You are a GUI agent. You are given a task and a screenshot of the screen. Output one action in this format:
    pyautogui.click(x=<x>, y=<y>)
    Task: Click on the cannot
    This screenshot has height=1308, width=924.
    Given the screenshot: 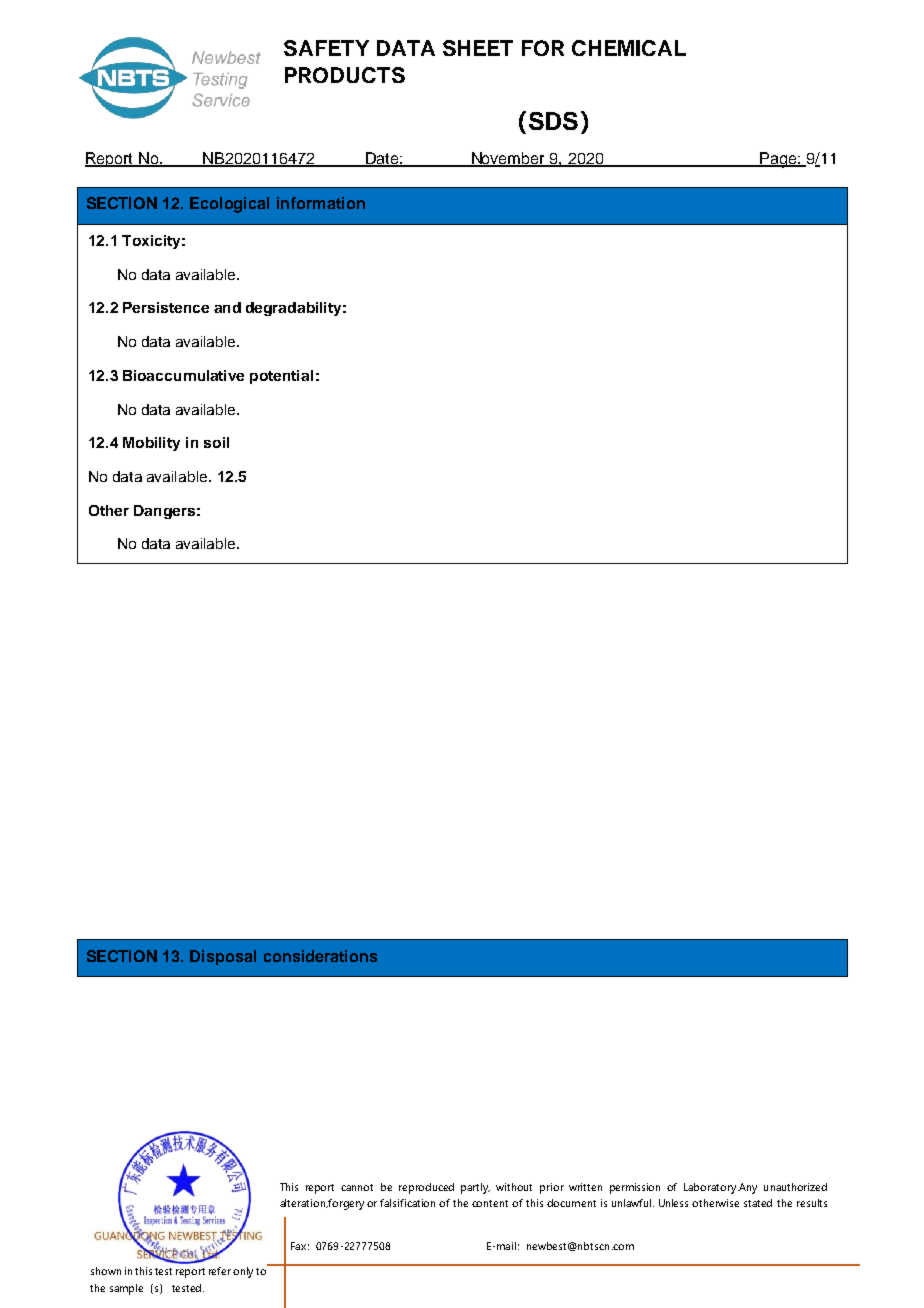 What is the action you would take?
    pyautogui.click(x=357, y=1187)
